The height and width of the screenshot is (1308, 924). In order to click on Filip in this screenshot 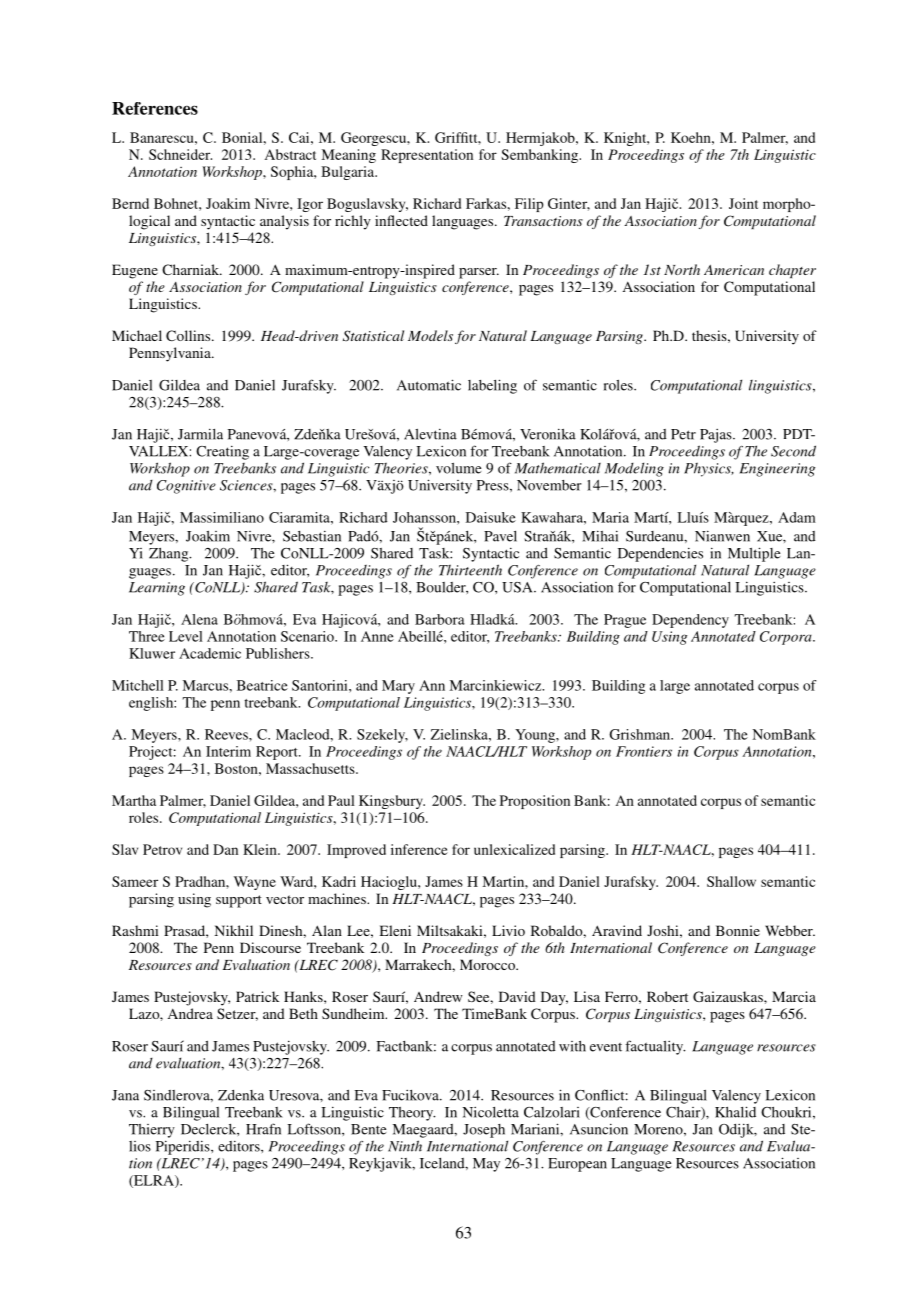, I will do `click(529, 205)`.
